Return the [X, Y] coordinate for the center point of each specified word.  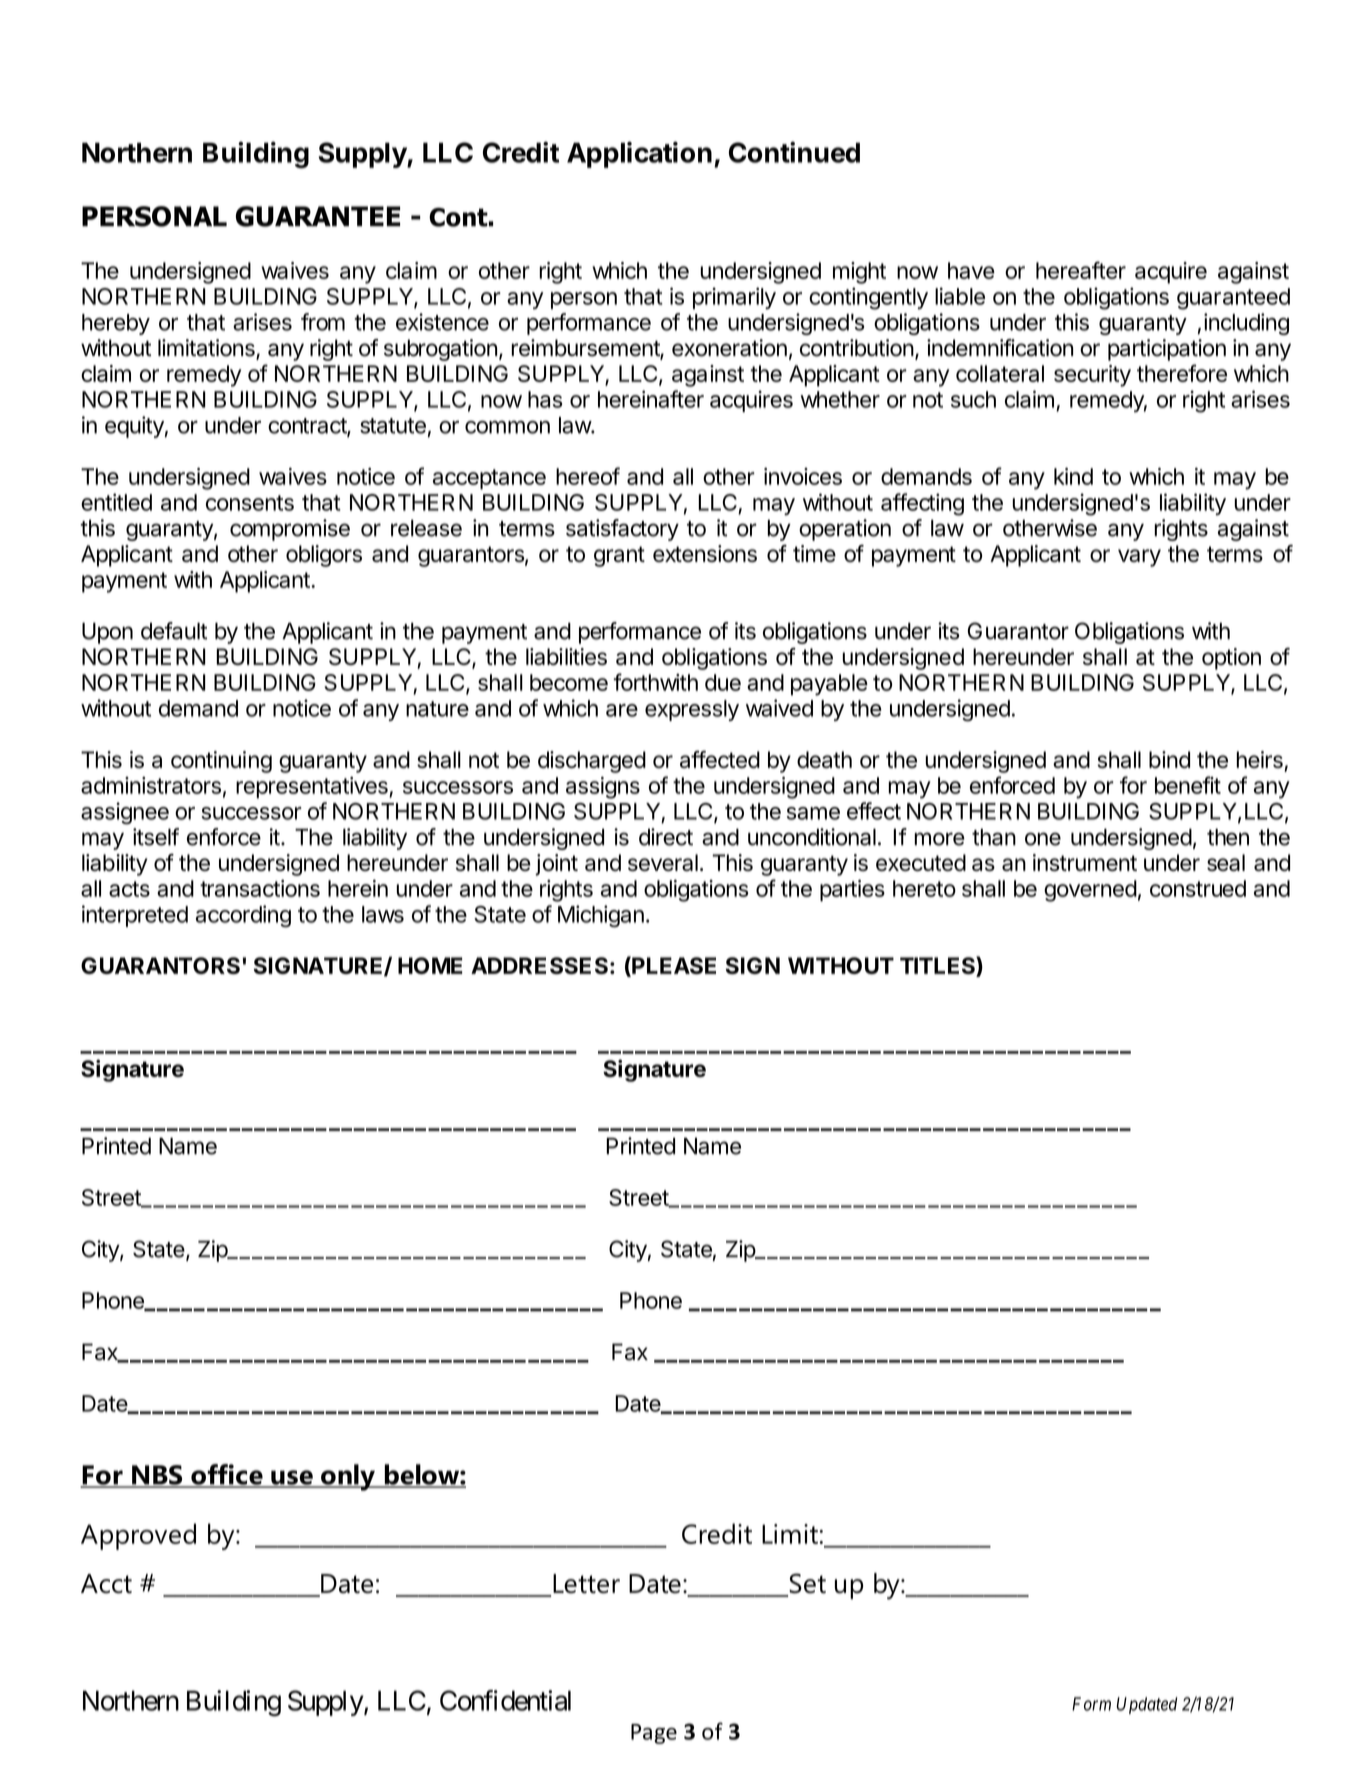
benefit [1188, 785]
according [243, 916]
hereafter [1081, 270]
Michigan [601, 916]
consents [250, 503]
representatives [313, 788]
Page [654, 1734]
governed [1090, 891]
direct [666, 837]
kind [1073, 476]
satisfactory [622, 530]
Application [639, 154]
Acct [106, 1584]
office [227, 1475]
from [323, 322]
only [348, 1477]
